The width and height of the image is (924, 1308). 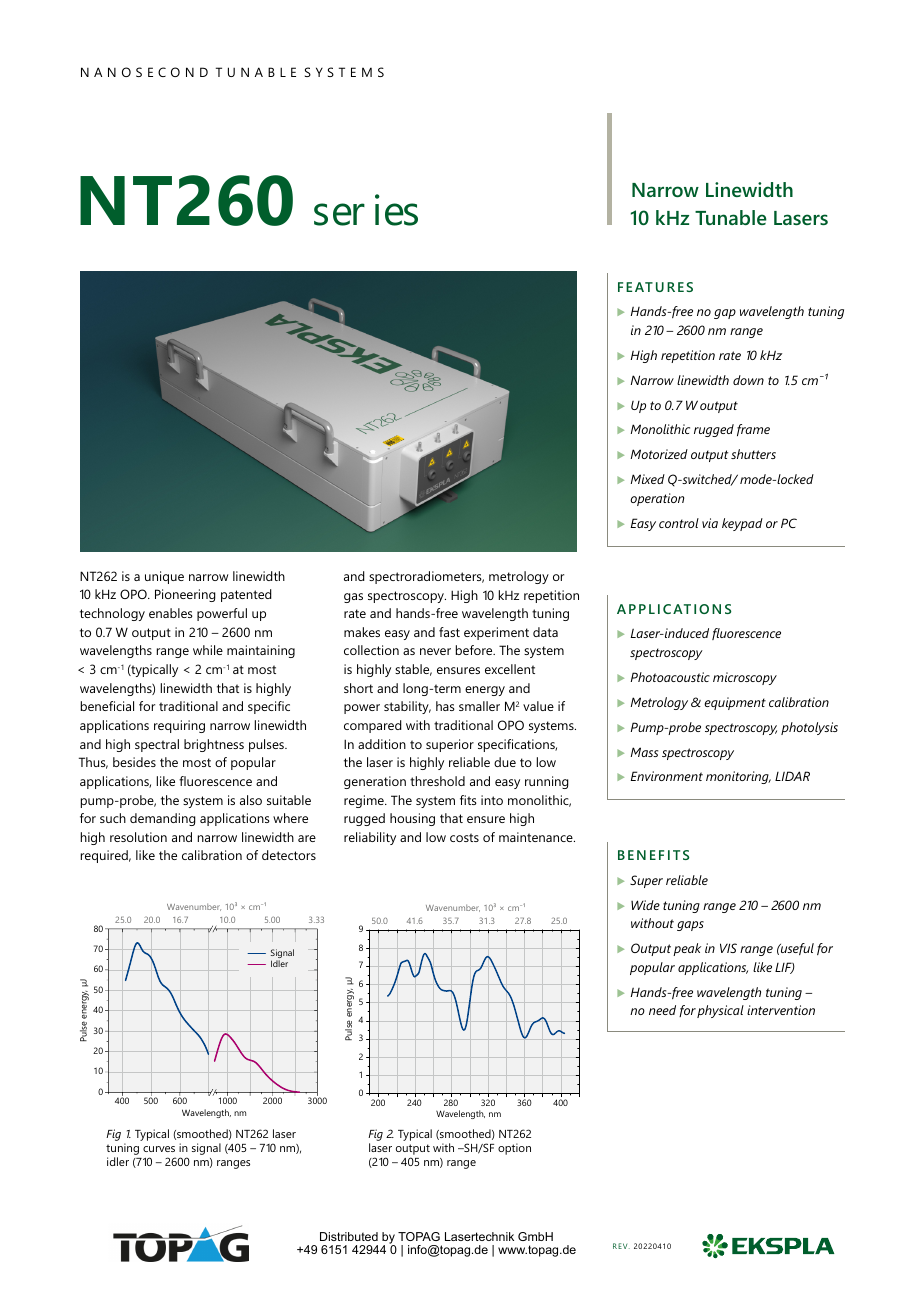 What do you see at coordinates (164, 577) in the image?
I see `unique` at bounding box center [164, 577].
